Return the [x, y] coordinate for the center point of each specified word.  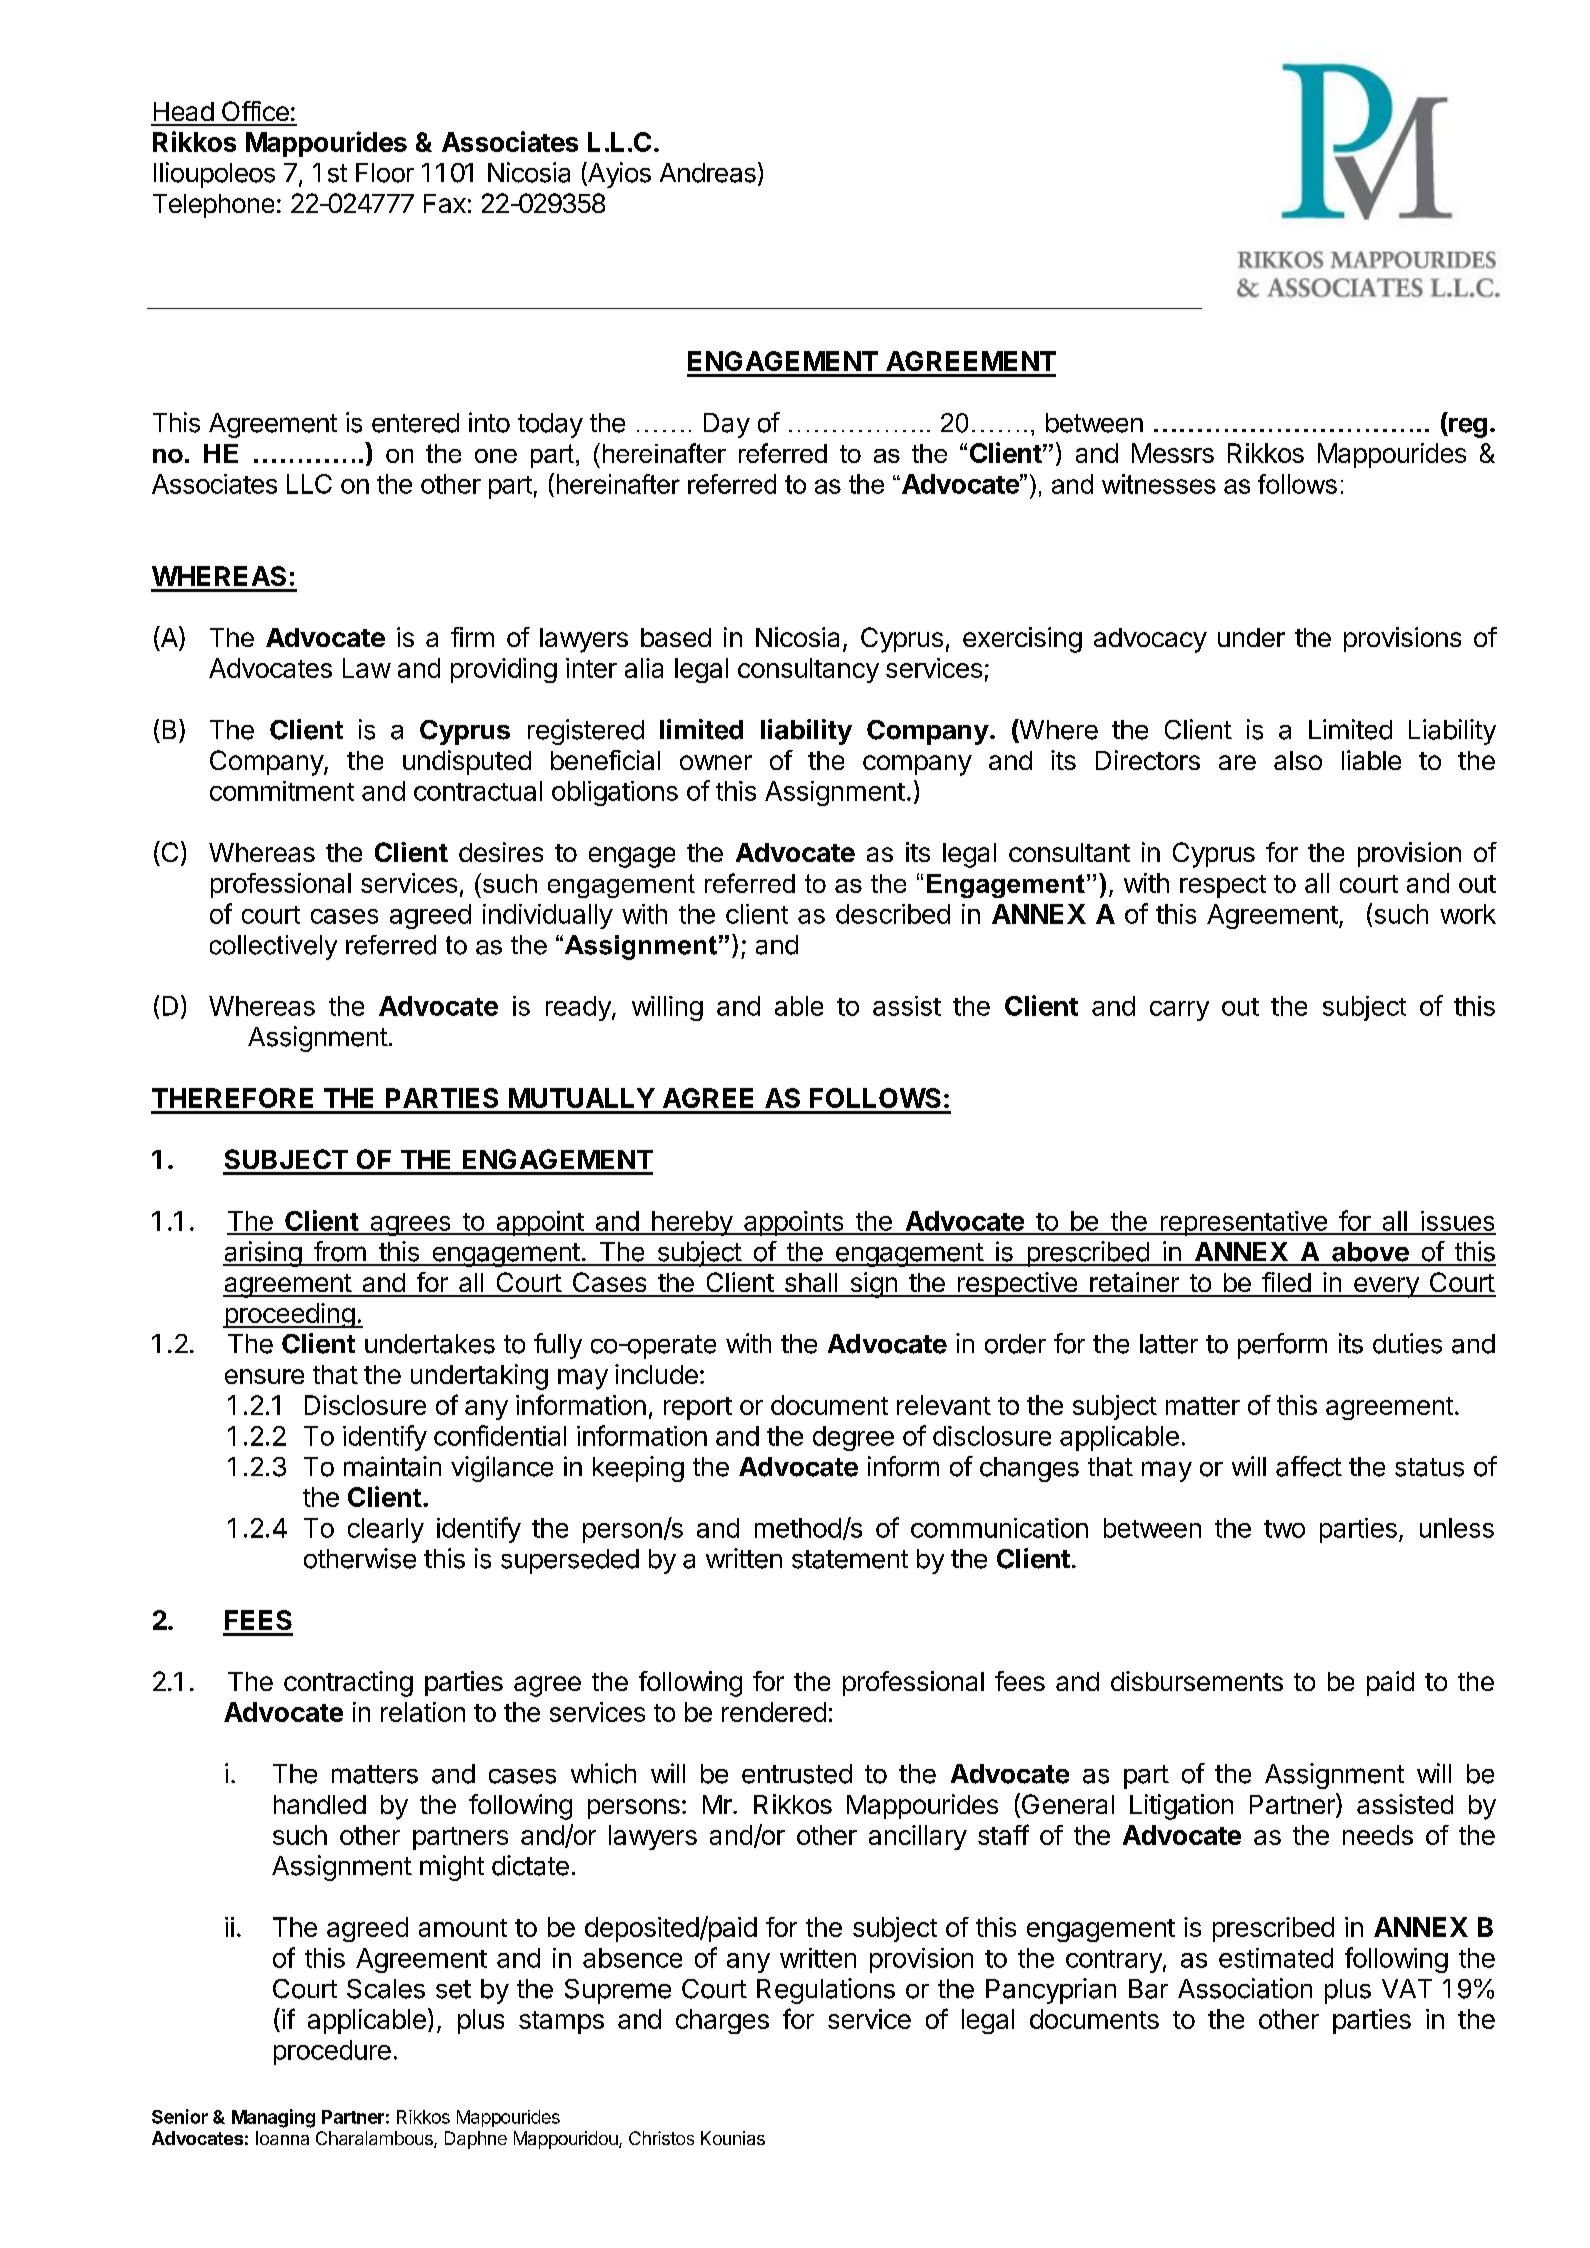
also [1298, 760]
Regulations [826, 1991]
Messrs [1173, 453]
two [1284, 1529]
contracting [348, 1684]
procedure [332, 2052]
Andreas [708, 173]
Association [1245, 1988]
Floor [385, 173]
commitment [282, 791]
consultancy [808, 670]
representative [1243, 1223]
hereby [692, 1223]
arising [263, 1254]
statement [850, 1559]
